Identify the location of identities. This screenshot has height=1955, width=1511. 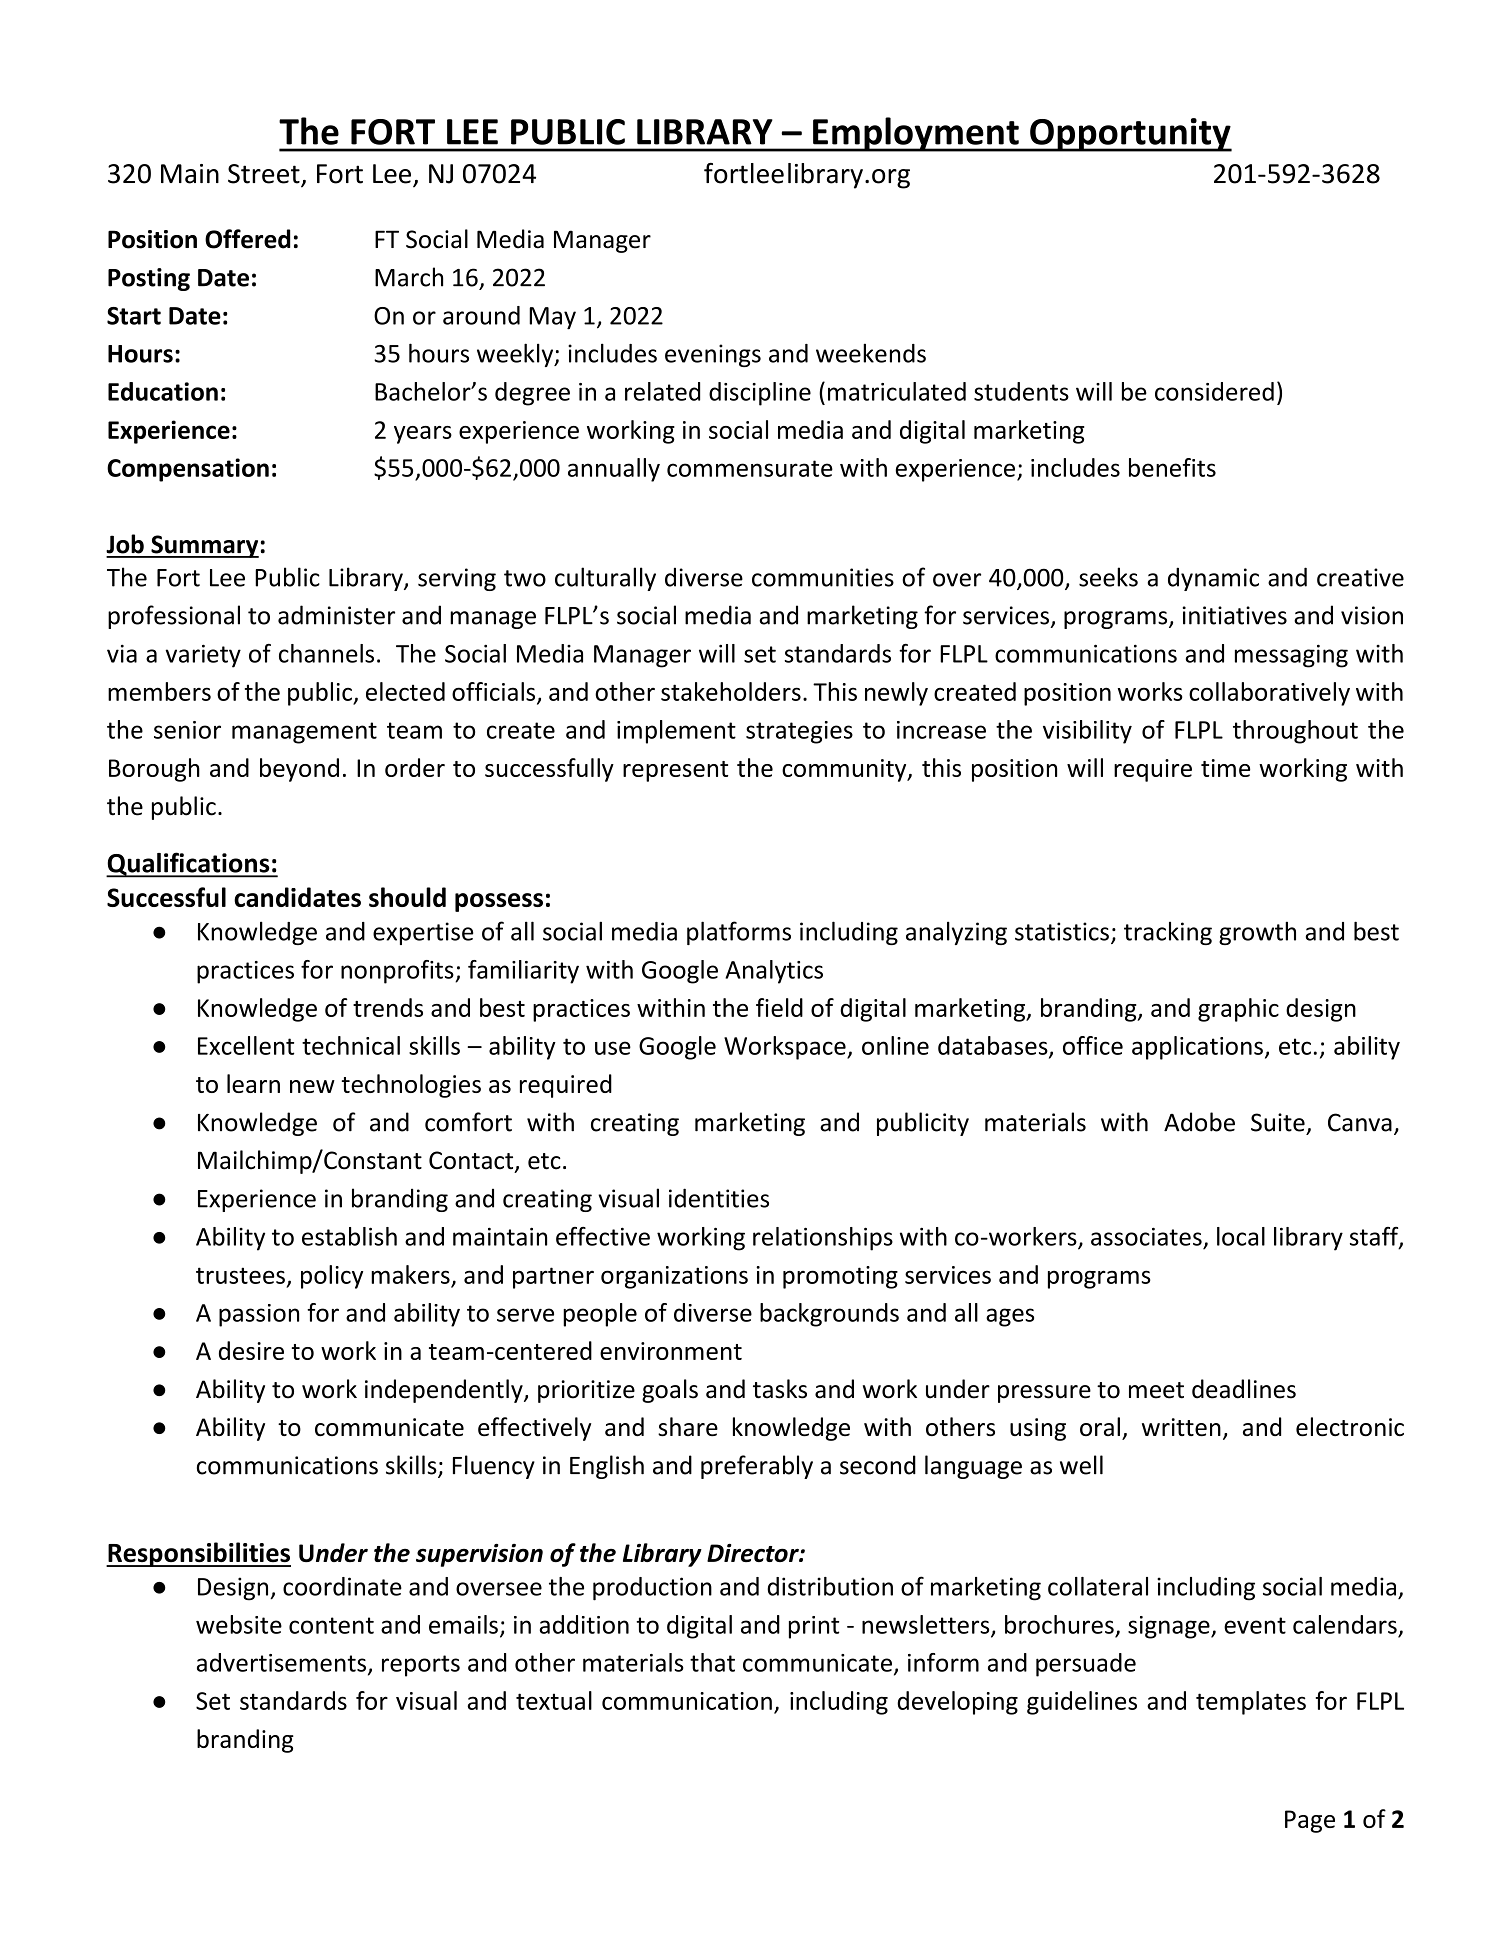
(719, 1198).
